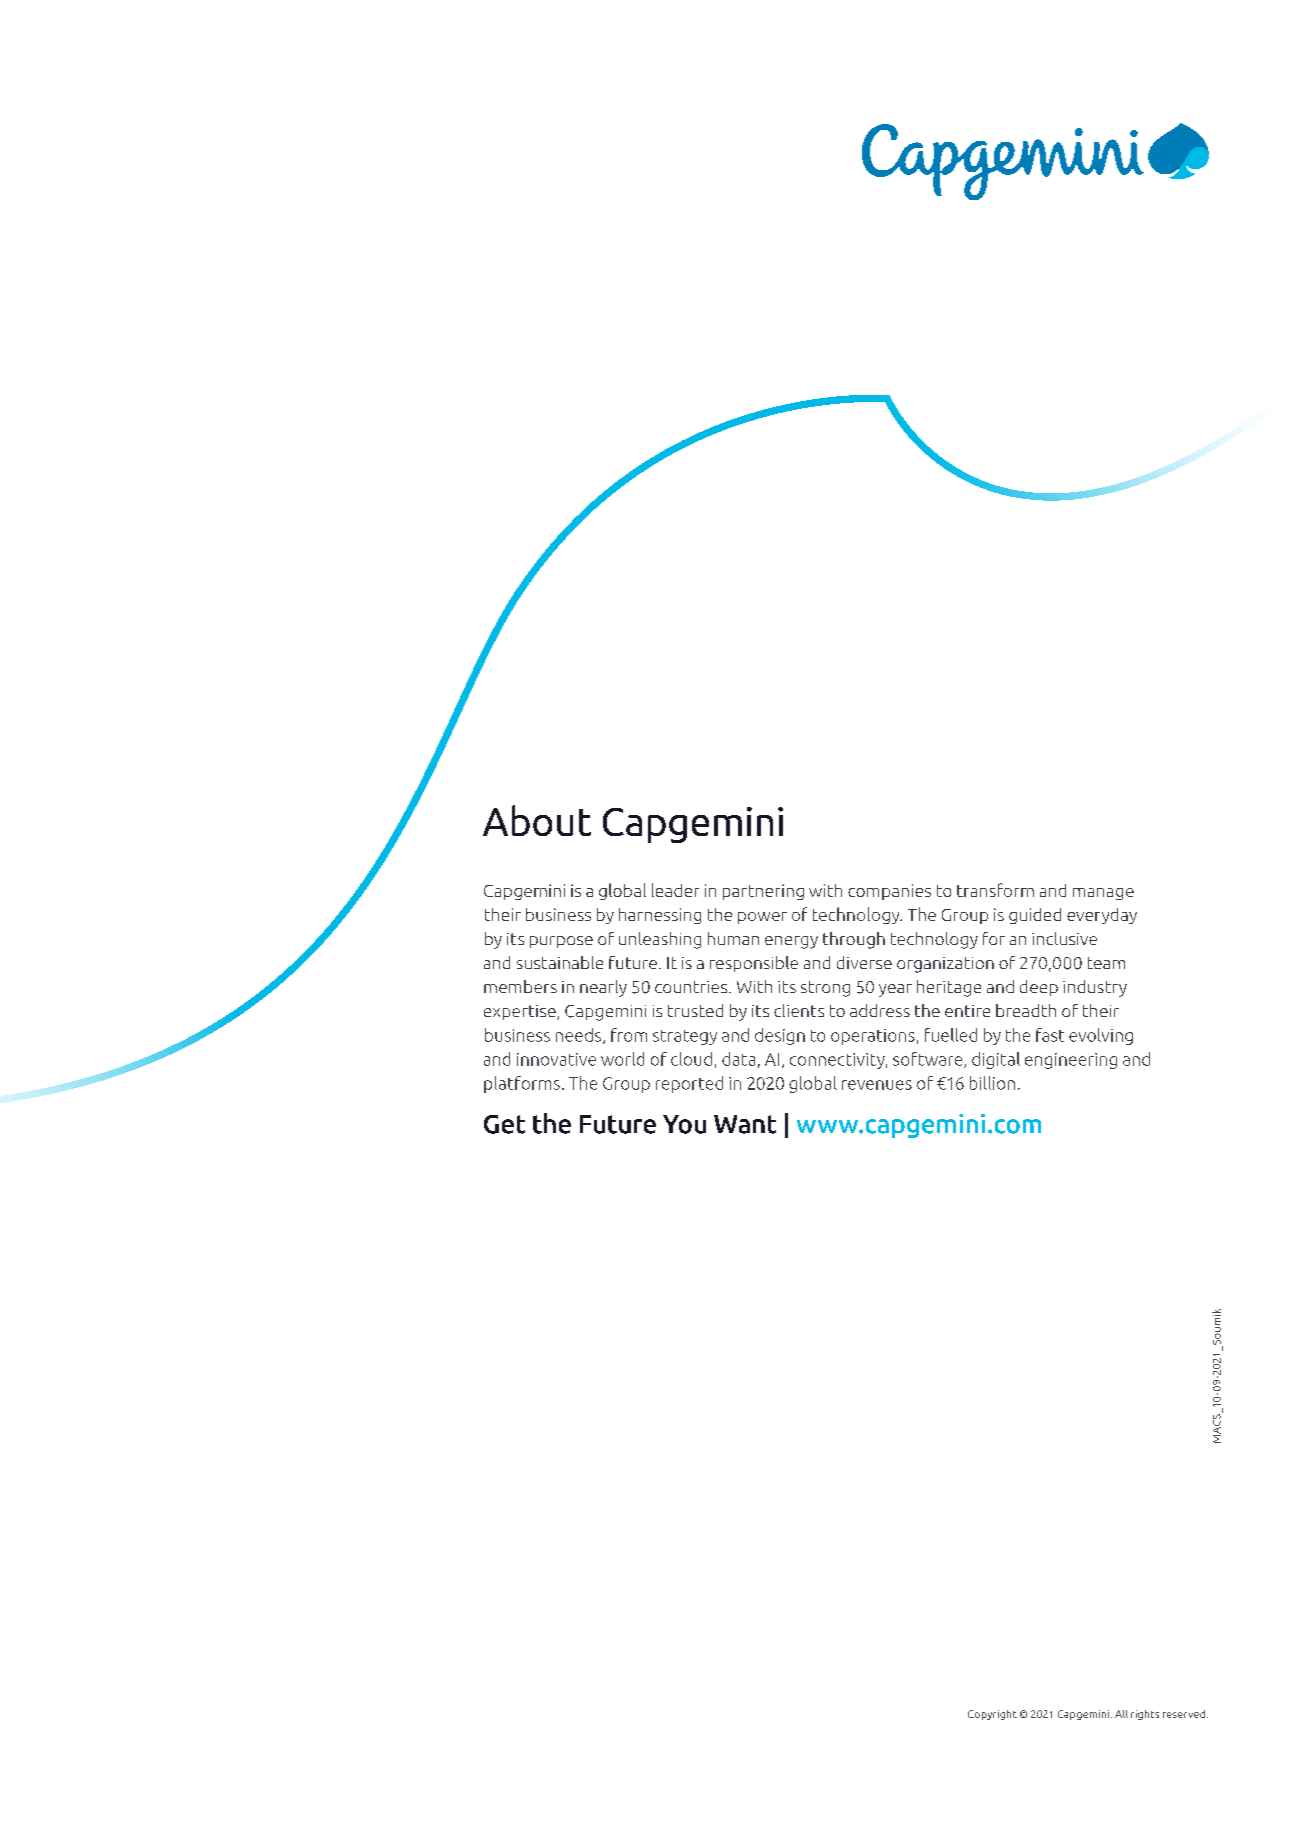 The image size is (1302, 1842). What do you see at coordinates (537, 820) in the screenshot?
I see `About` at bounding box center [537, 820].
